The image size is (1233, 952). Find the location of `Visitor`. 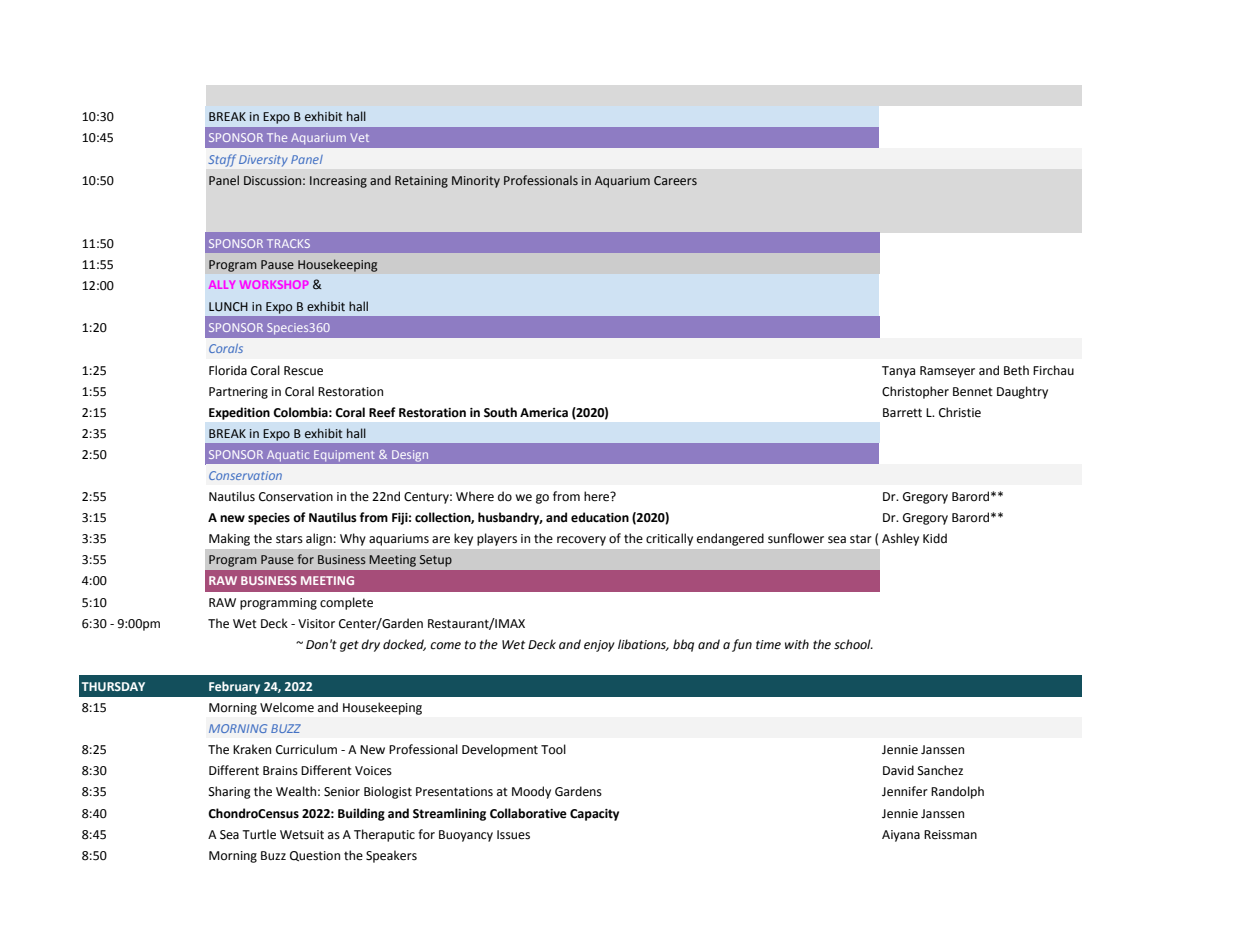

Visitor is located at coordinates (316, 624).
